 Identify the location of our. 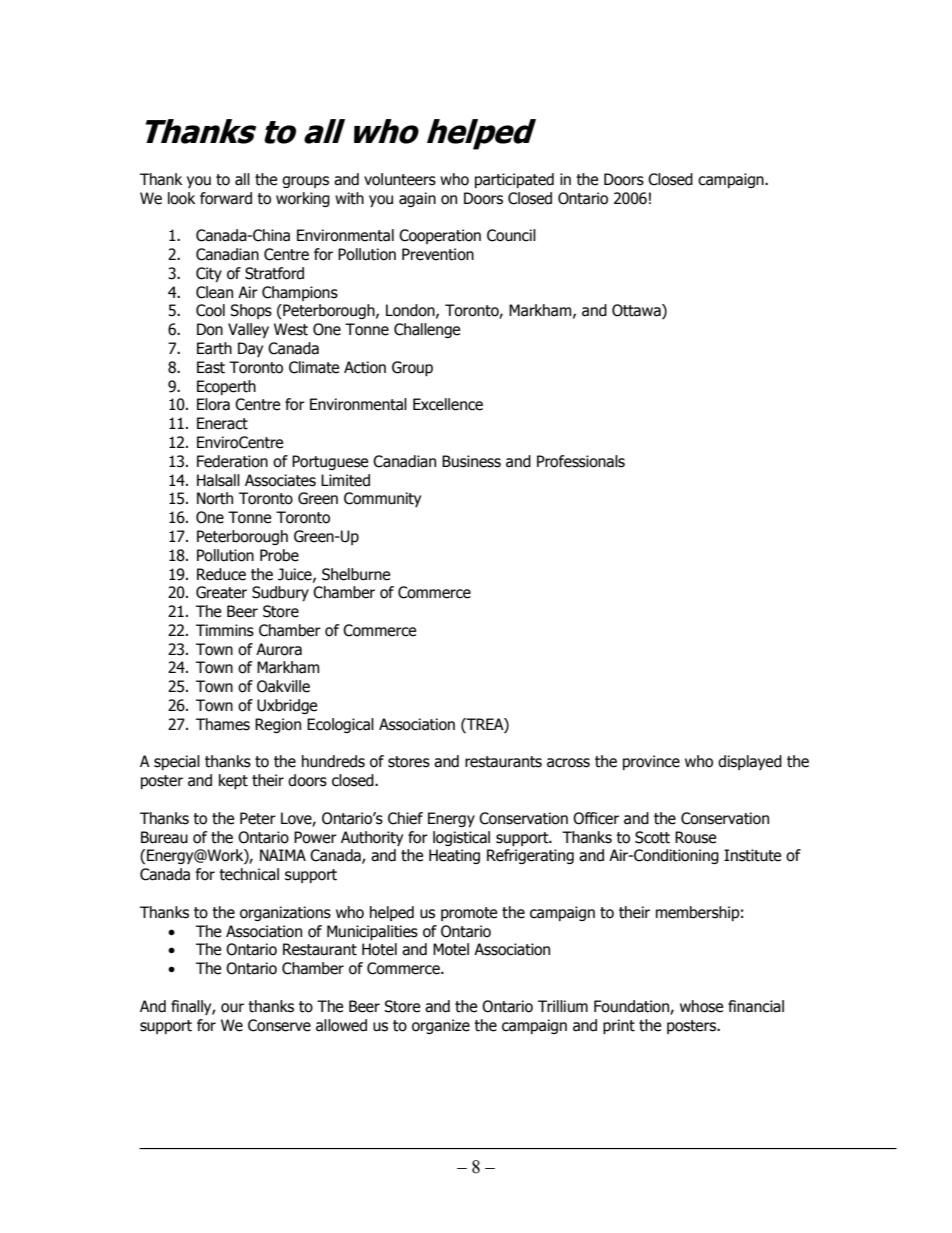
(232, 1008).
